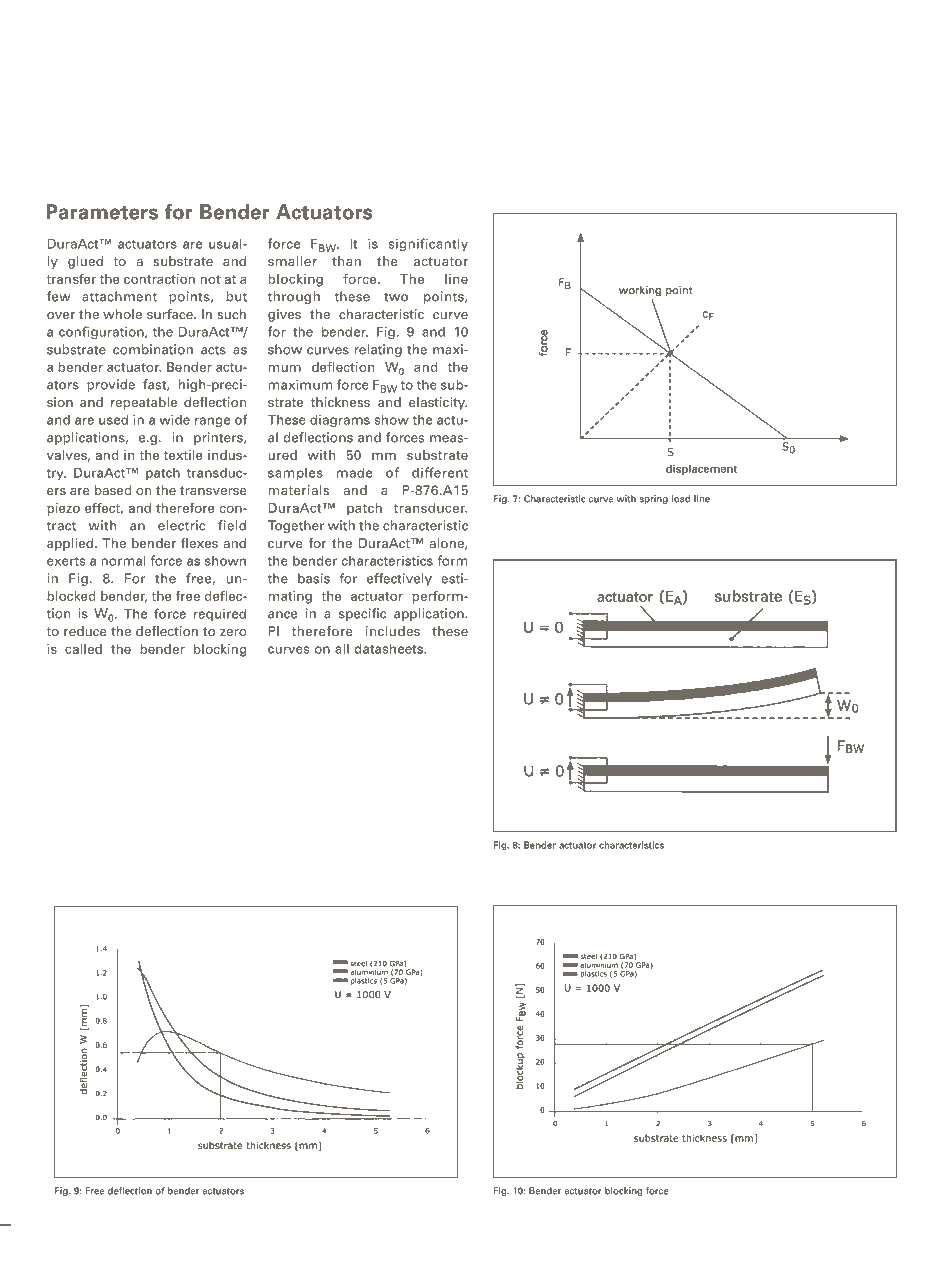 This screenshot has width=952, height=1270. Describe the element at coordinates (362, 614) in the screenshot. I see `specific` at that location.
